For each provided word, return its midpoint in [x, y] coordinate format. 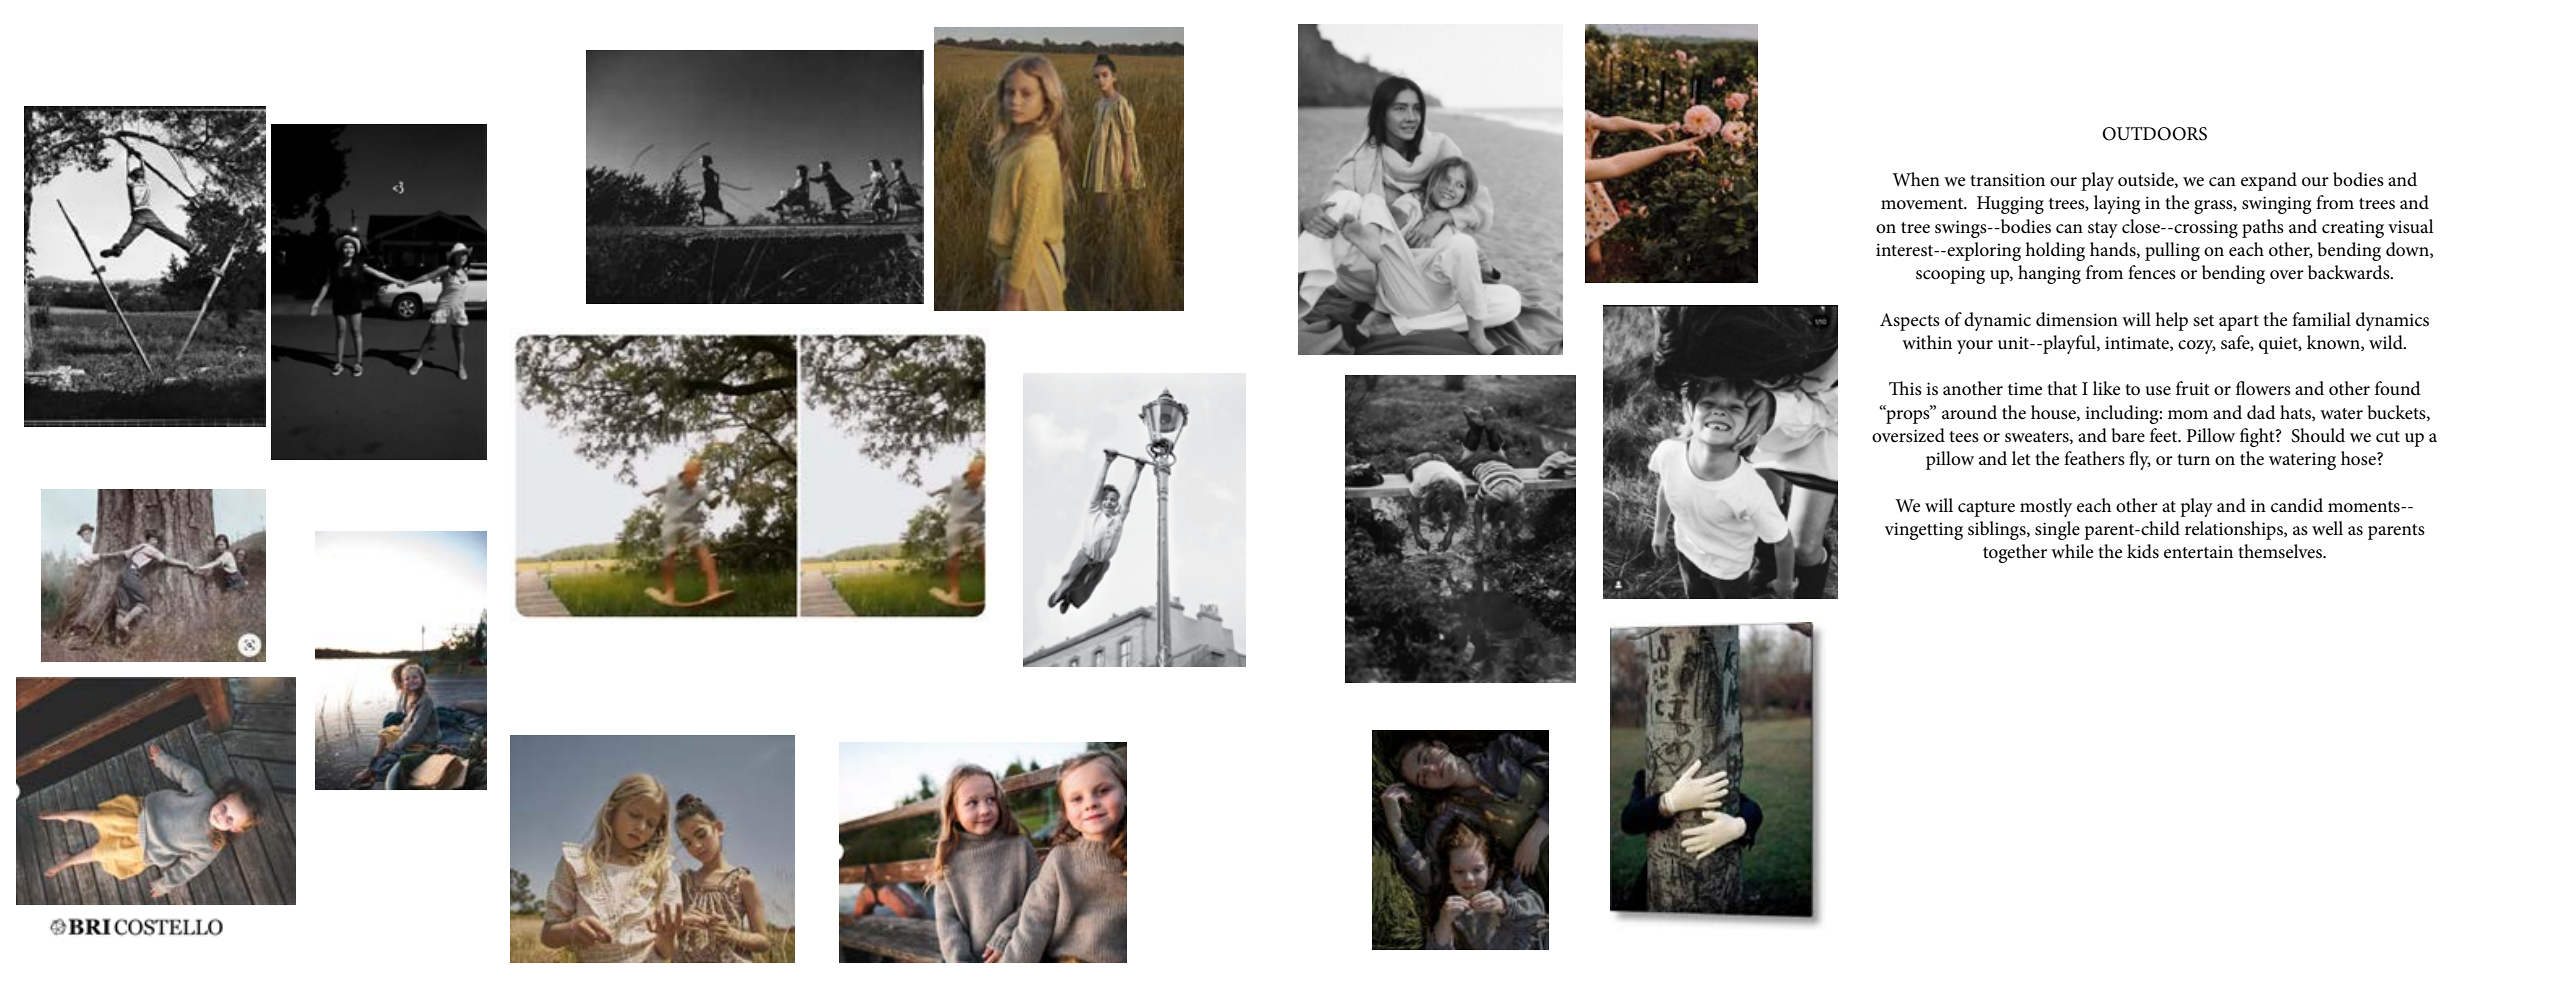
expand [2269, 181]
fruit [2193, 388]
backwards [2350, 272]
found [2398, 388]
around [1969, 412]
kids [2143, 551]
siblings [1998, 530]
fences [2152, 272]
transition [2007, 180]
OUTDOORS [2154, 134]
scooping [1950, 275]
